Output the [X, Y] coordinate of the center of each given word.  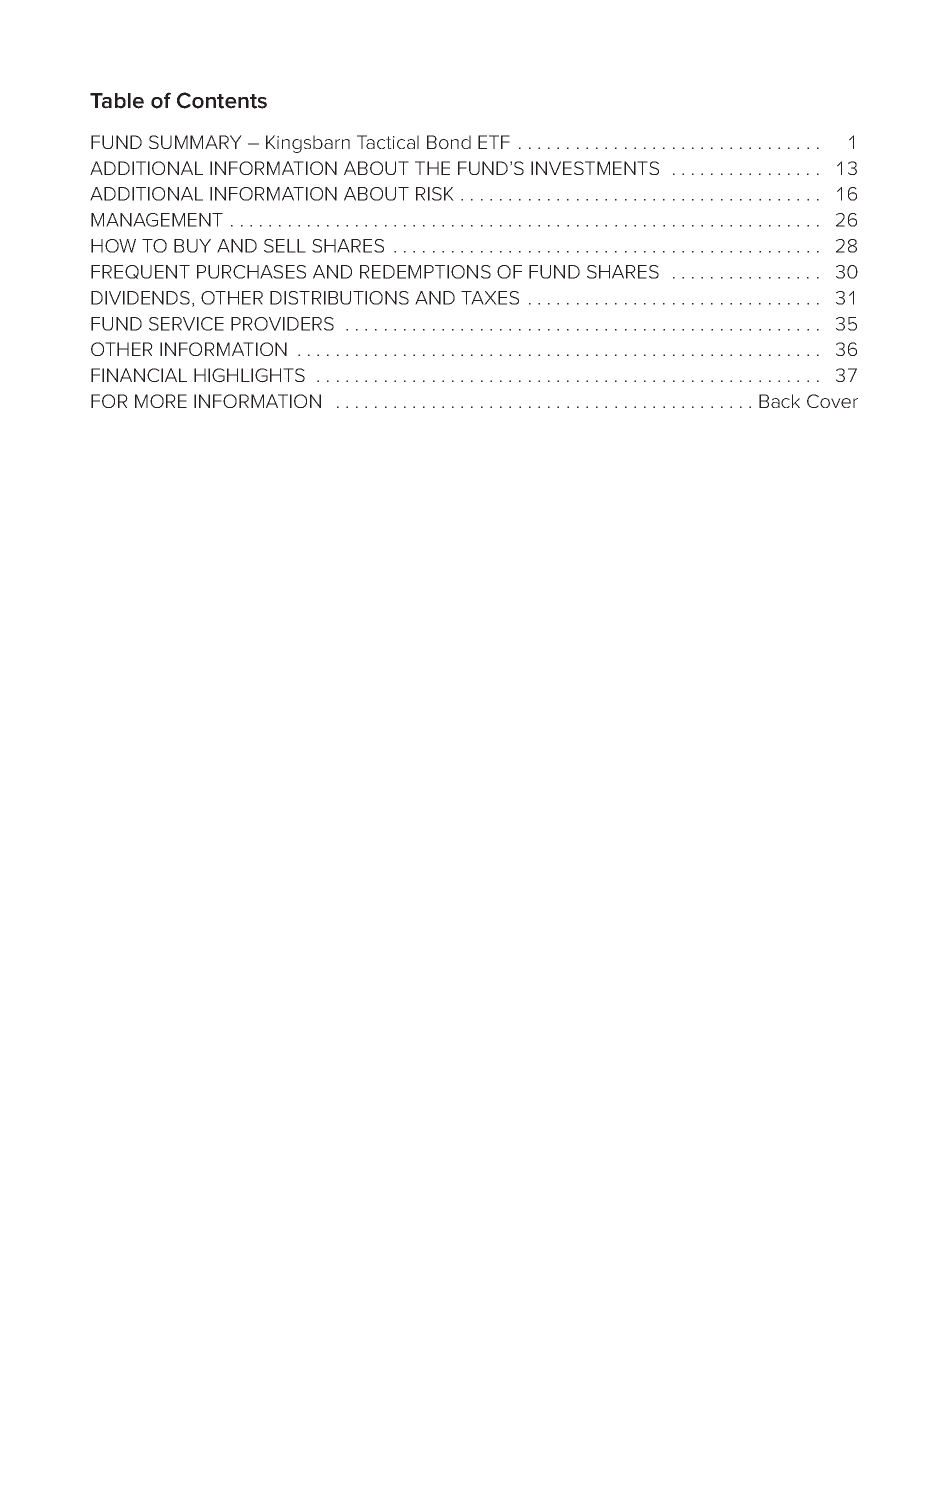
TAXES [490, 298]
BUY [192, 246]
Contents [222, 100]
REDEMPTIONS [425, 272]
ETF [494, 142]
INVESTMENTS [595, 168]
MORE [161, 401]
